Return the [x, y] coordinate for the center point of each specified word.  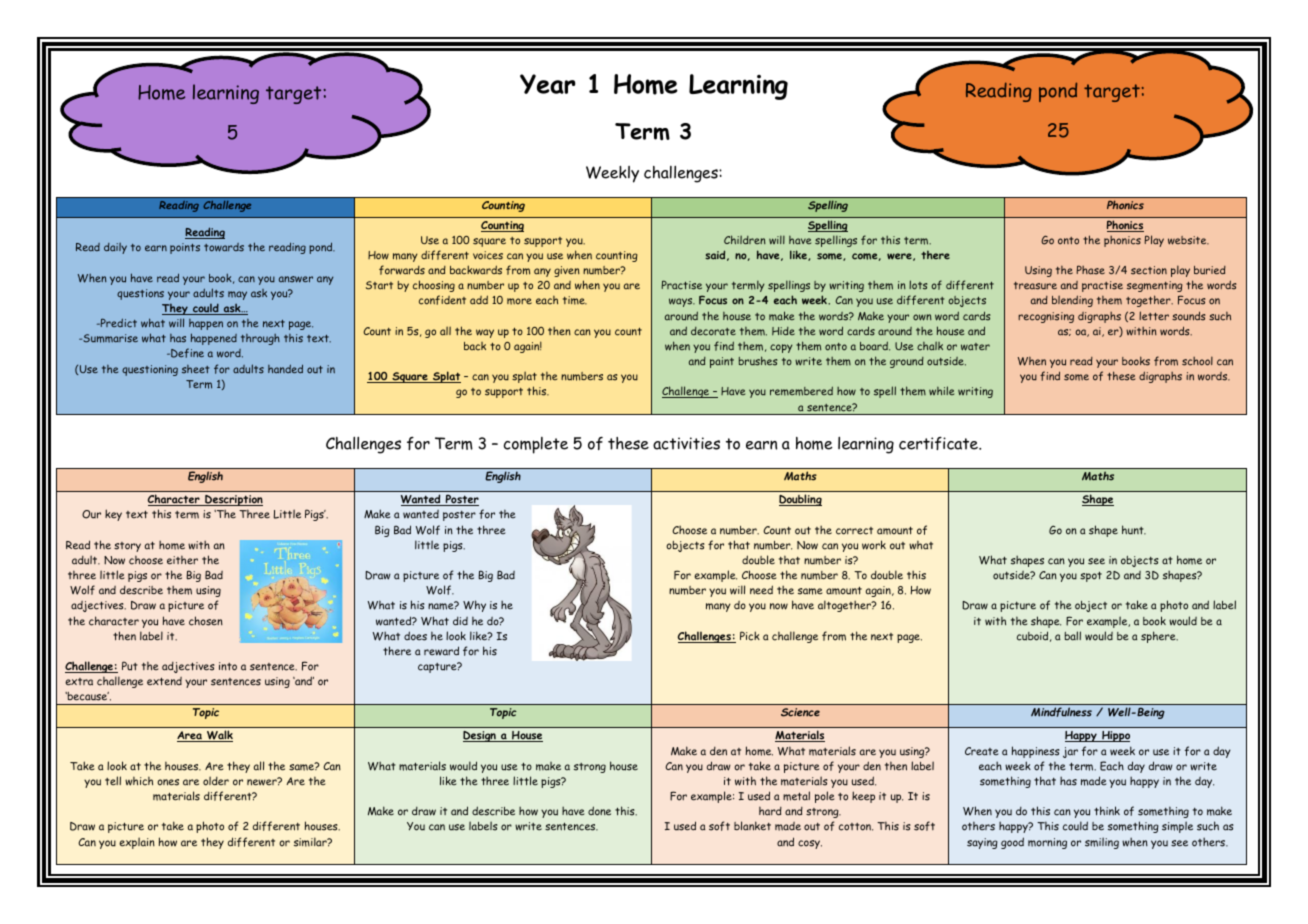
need [761, 590]
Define [186, 353]
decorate [713, 331]
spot [1091, 576]
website [1188, 240]
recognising [1046, 317]
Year [548, 84]
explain [137, 843]
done [599, 811]
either [182, 560]
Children [745, 239]
